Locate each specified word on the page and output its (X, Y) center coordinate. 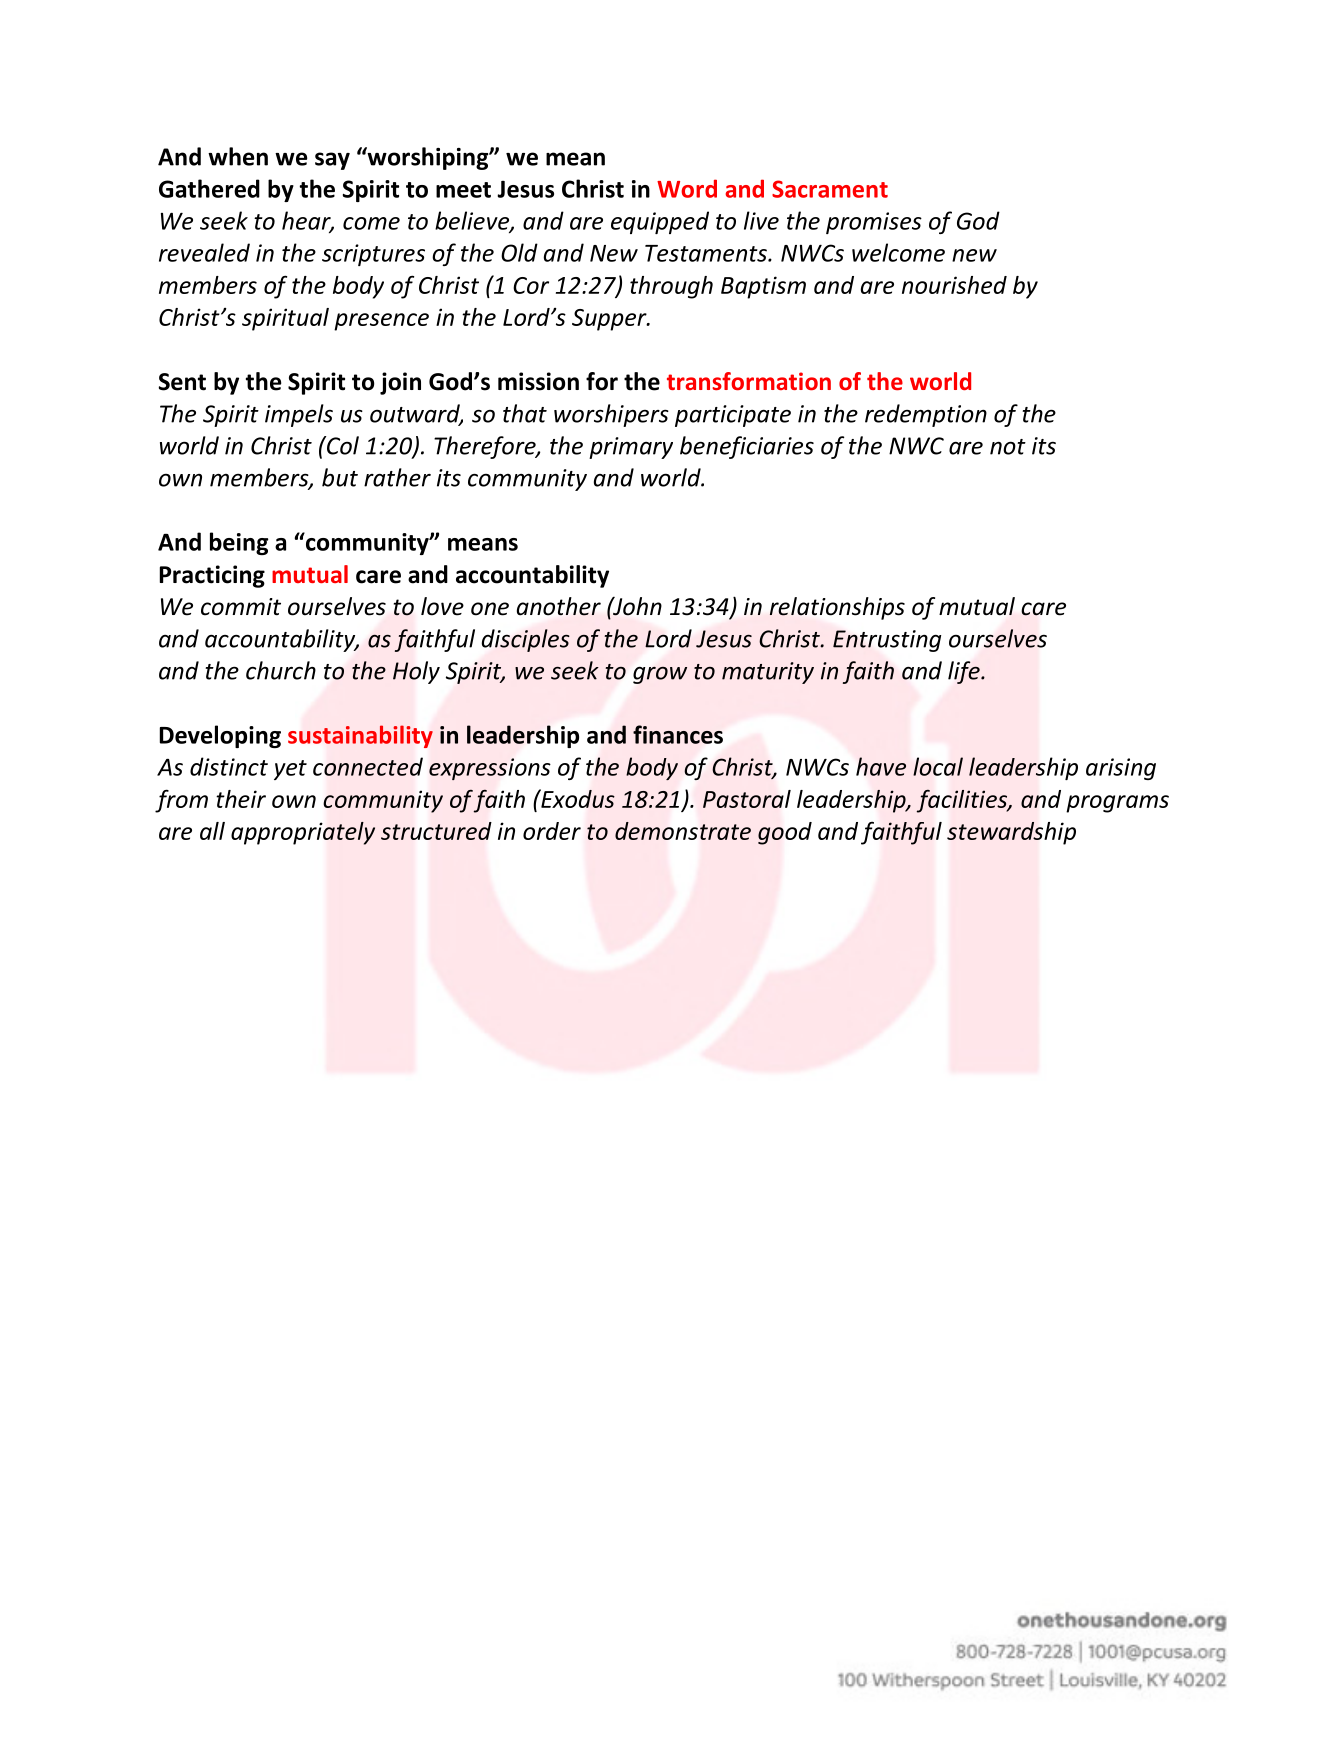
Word (687, 188)
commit (241, 607)
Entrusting (887, 641)
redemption (926, 415)
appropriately (303, 833)
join (400, 383)
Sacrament (830, 189)
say (332, 161)
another (559, 606)
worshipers (611, 415)
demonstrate (683, 831)
